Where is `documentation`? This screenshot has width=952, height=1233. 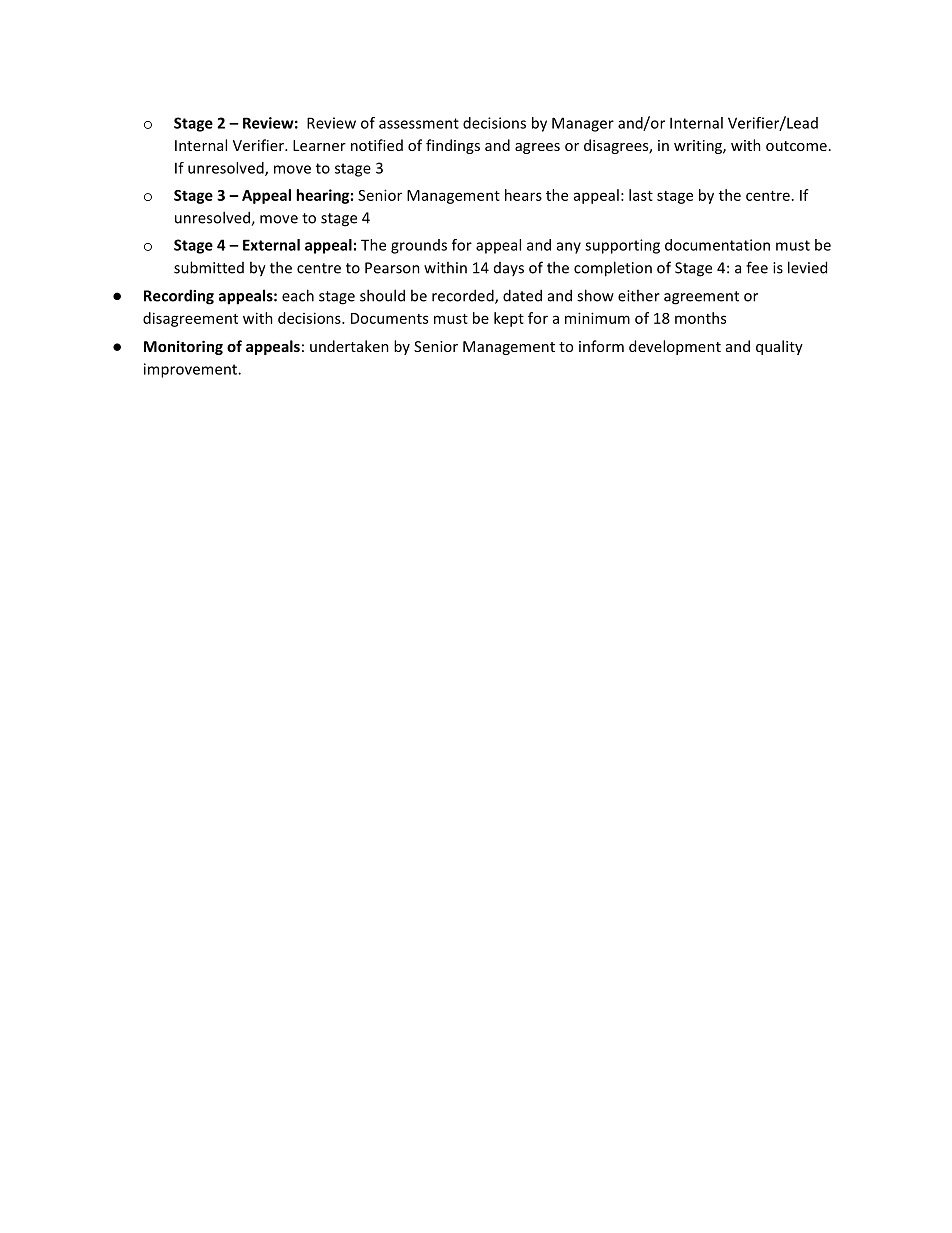 documentation is located at coordinates (717, 245).
